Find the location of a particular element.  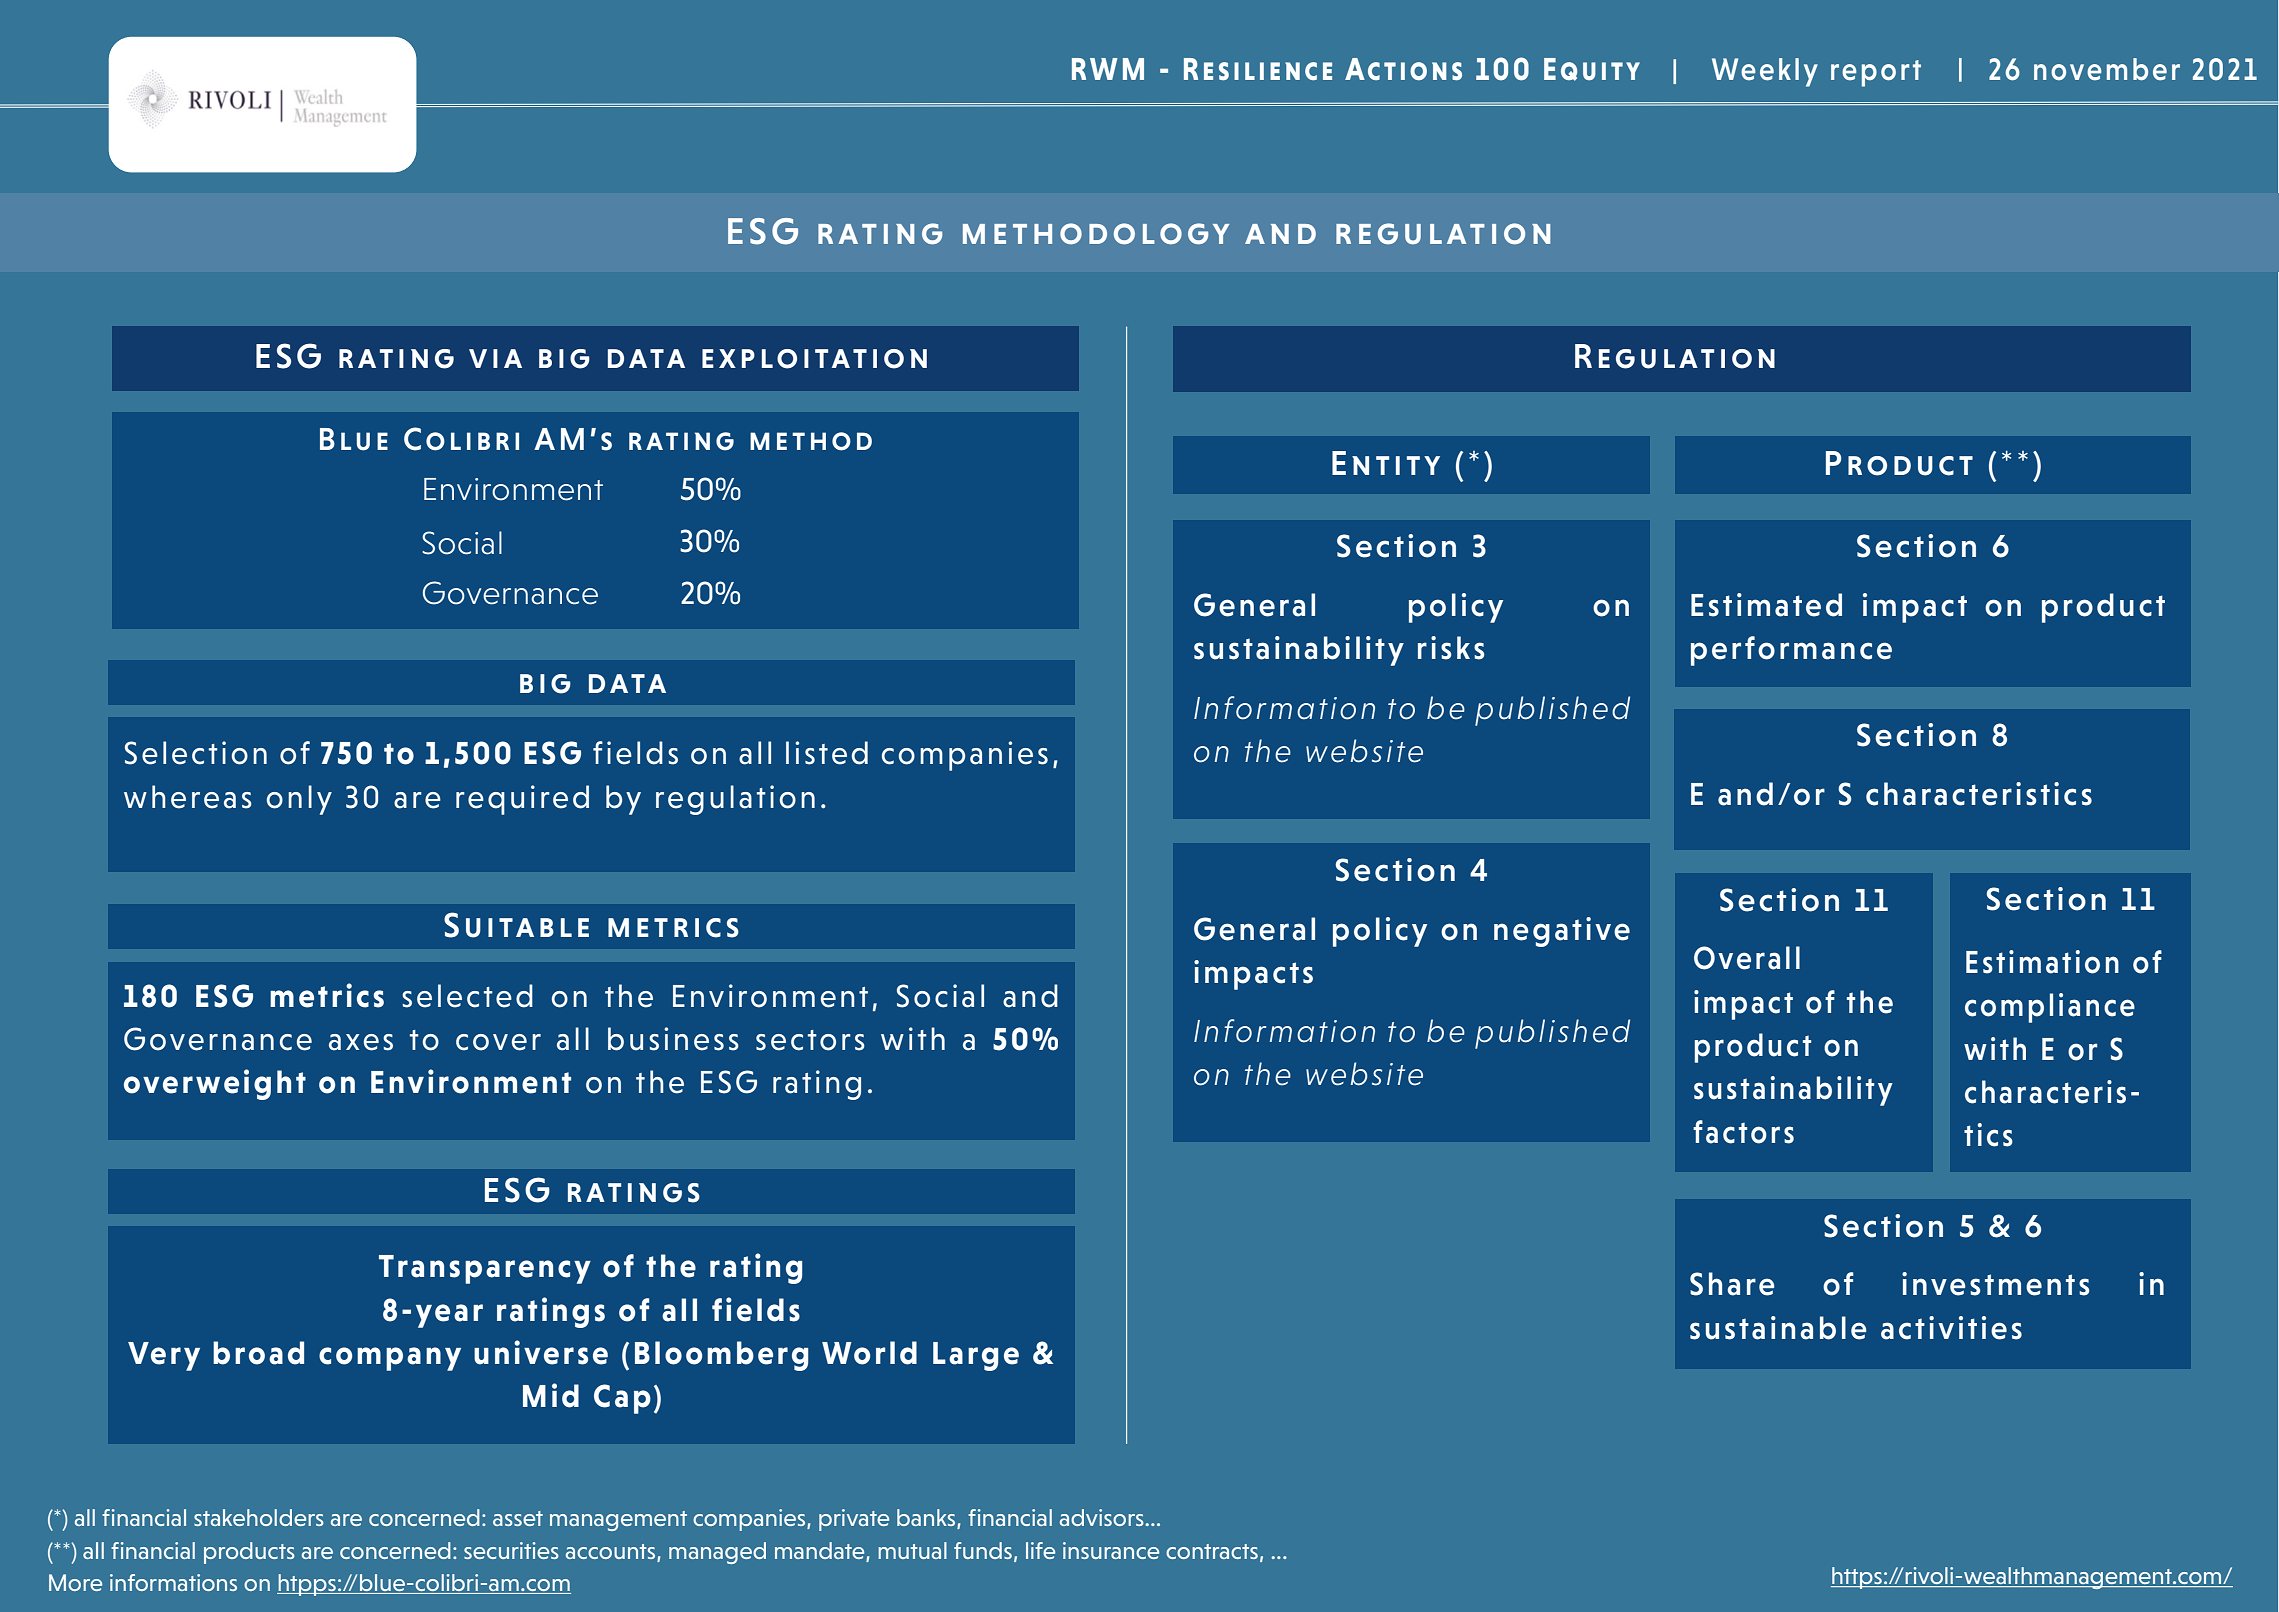

RWM is located at coordinates (1108, 69).
